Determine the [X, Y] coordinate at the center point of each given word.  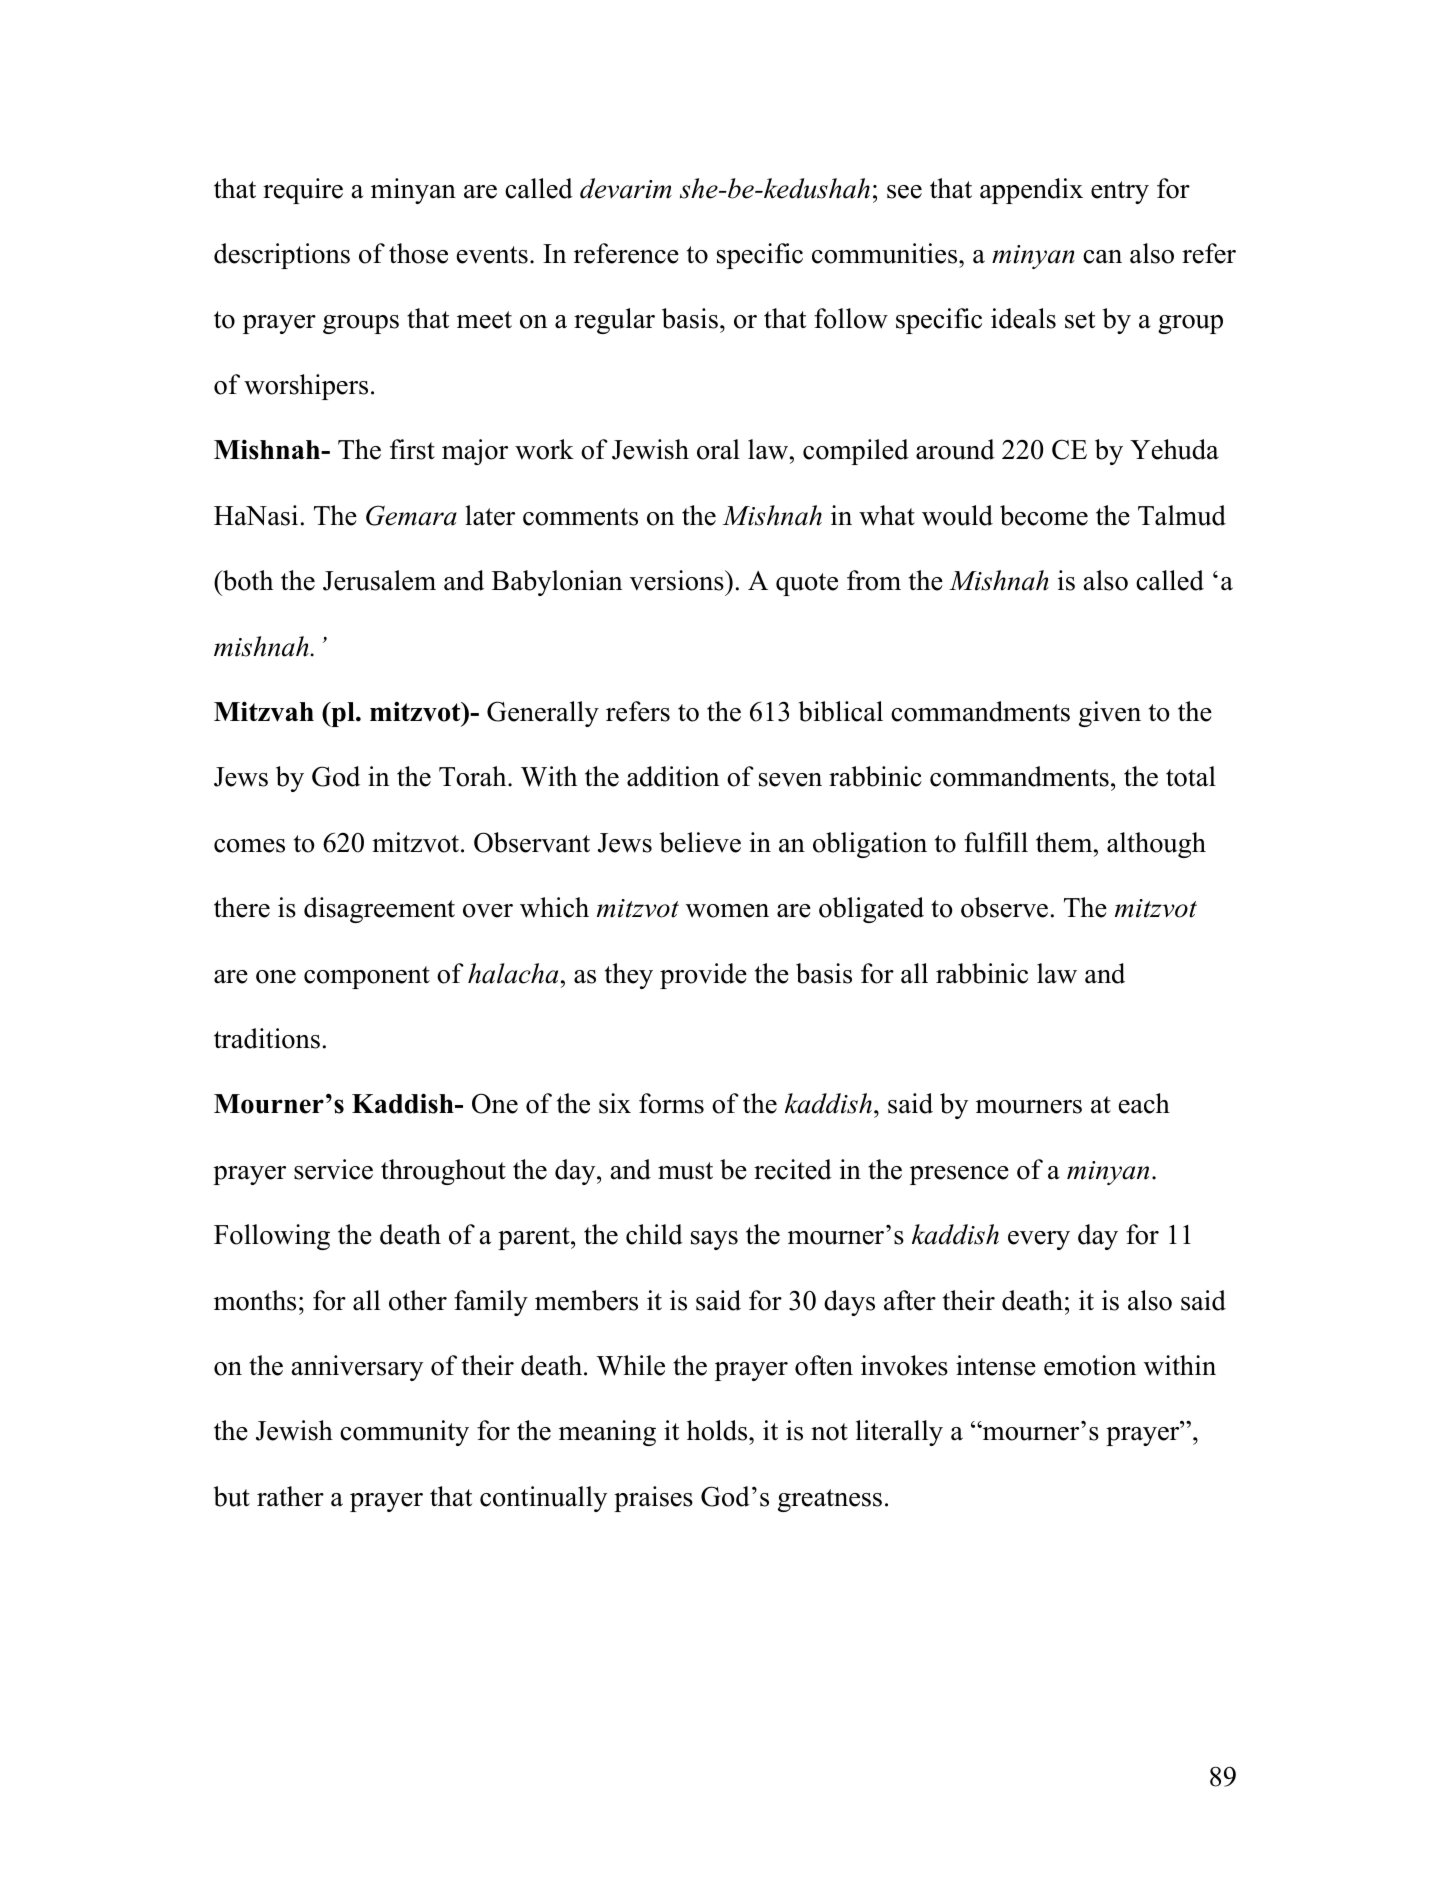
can [1102, 257]
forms [671, 1103]
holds [718, 1430]
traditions [267, 1038]
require [303, 191]
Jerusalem [379, 580]
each [1144, 1103]
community [404, 1433]
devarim [626, 188]
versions [678, 580]
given [1110, 714]
